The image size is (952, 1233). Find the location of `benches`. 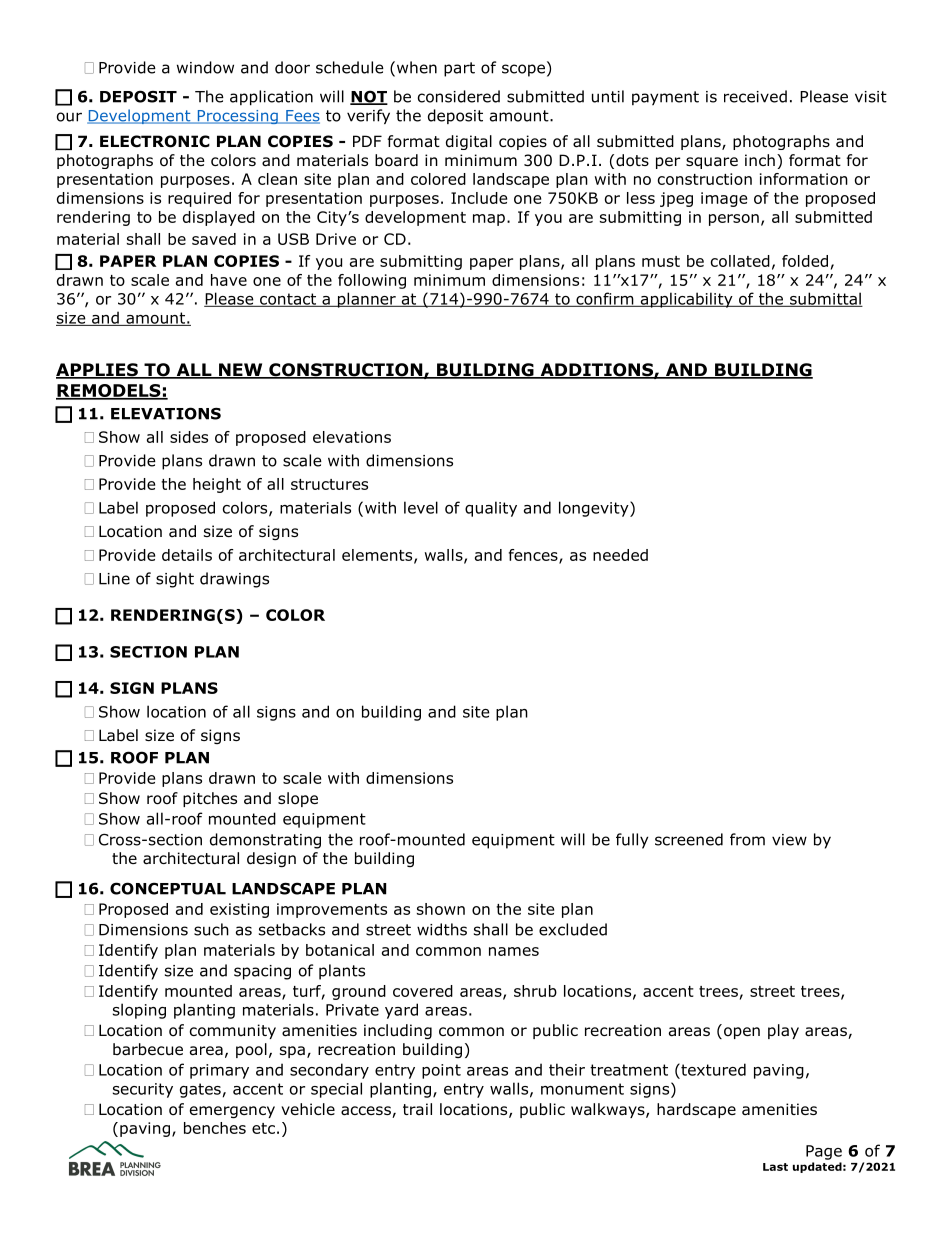

benches is located at coordinates (215, 1128).
